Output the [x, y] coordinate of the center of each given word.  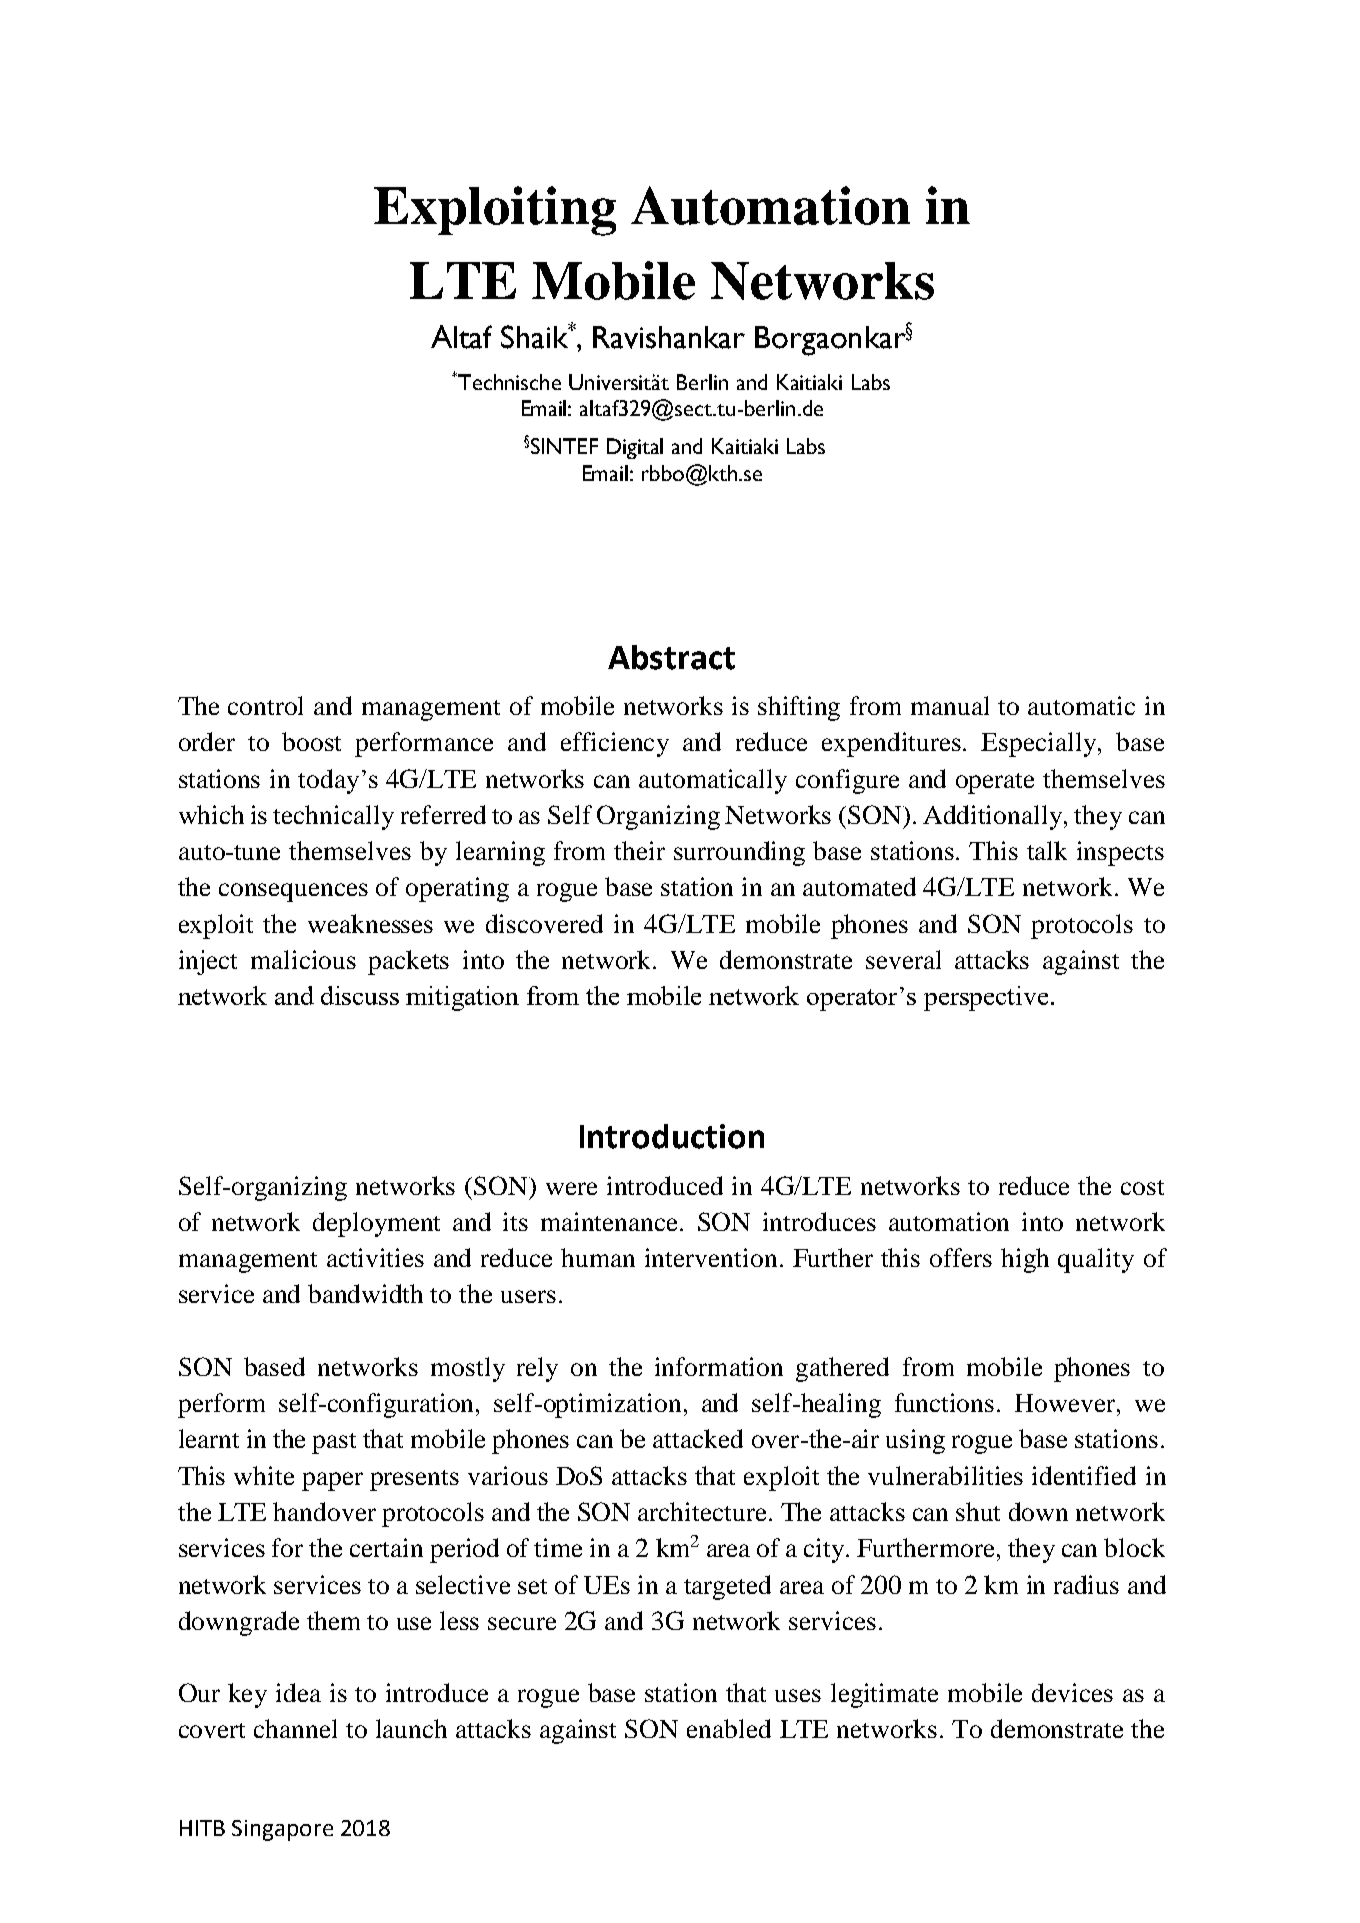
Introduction [672, 1136]
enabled [729, 1728]
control [265, 705]
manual [950, 705]
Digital [635, 448]
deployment [376, 1224]
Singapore [282, 1830]
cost [1142, 1187]
